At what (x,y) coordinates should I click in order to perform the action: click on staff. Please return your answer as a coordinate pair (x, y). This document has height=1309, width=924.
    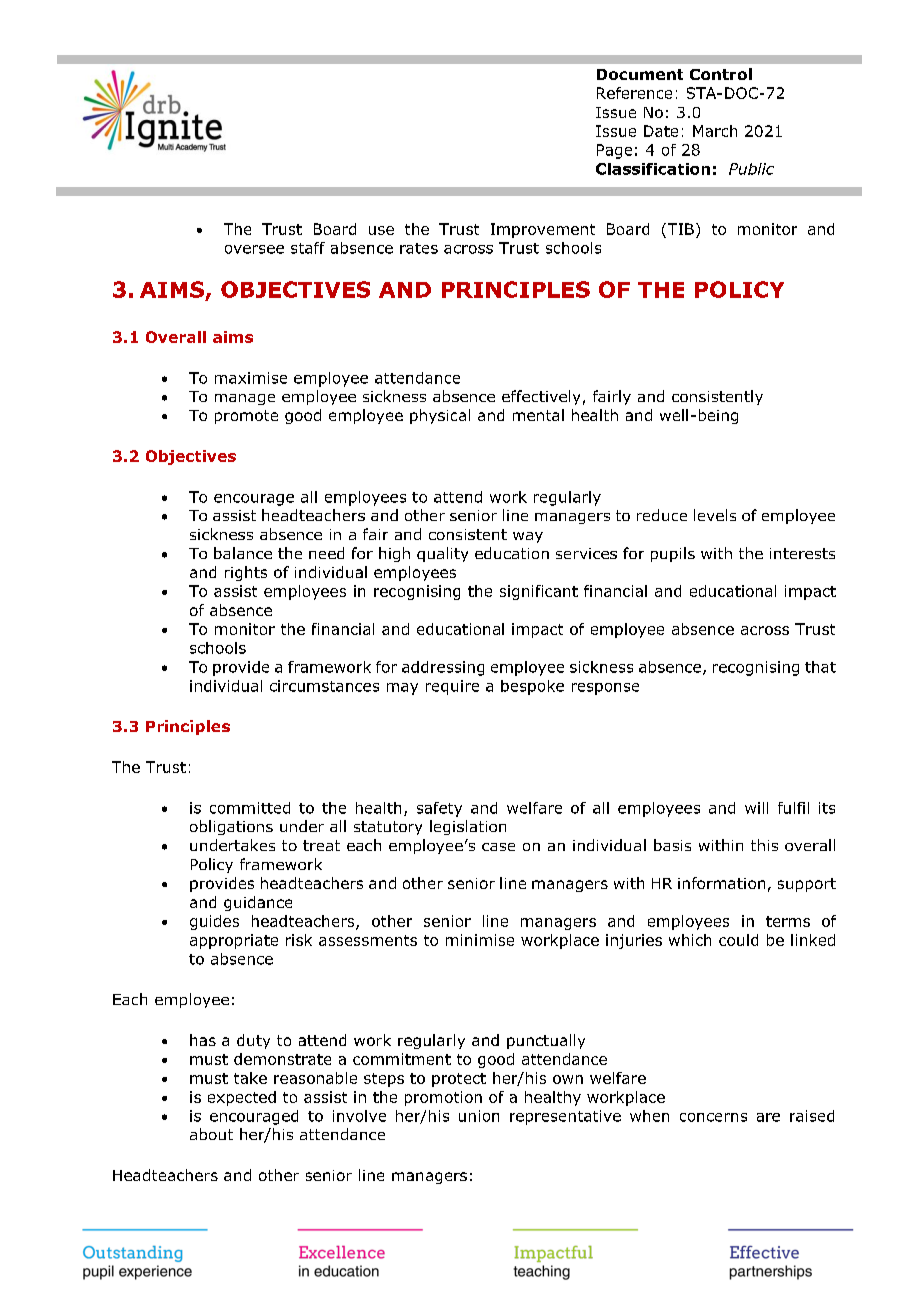
    Looking at the image, I should click on (308, 248).
